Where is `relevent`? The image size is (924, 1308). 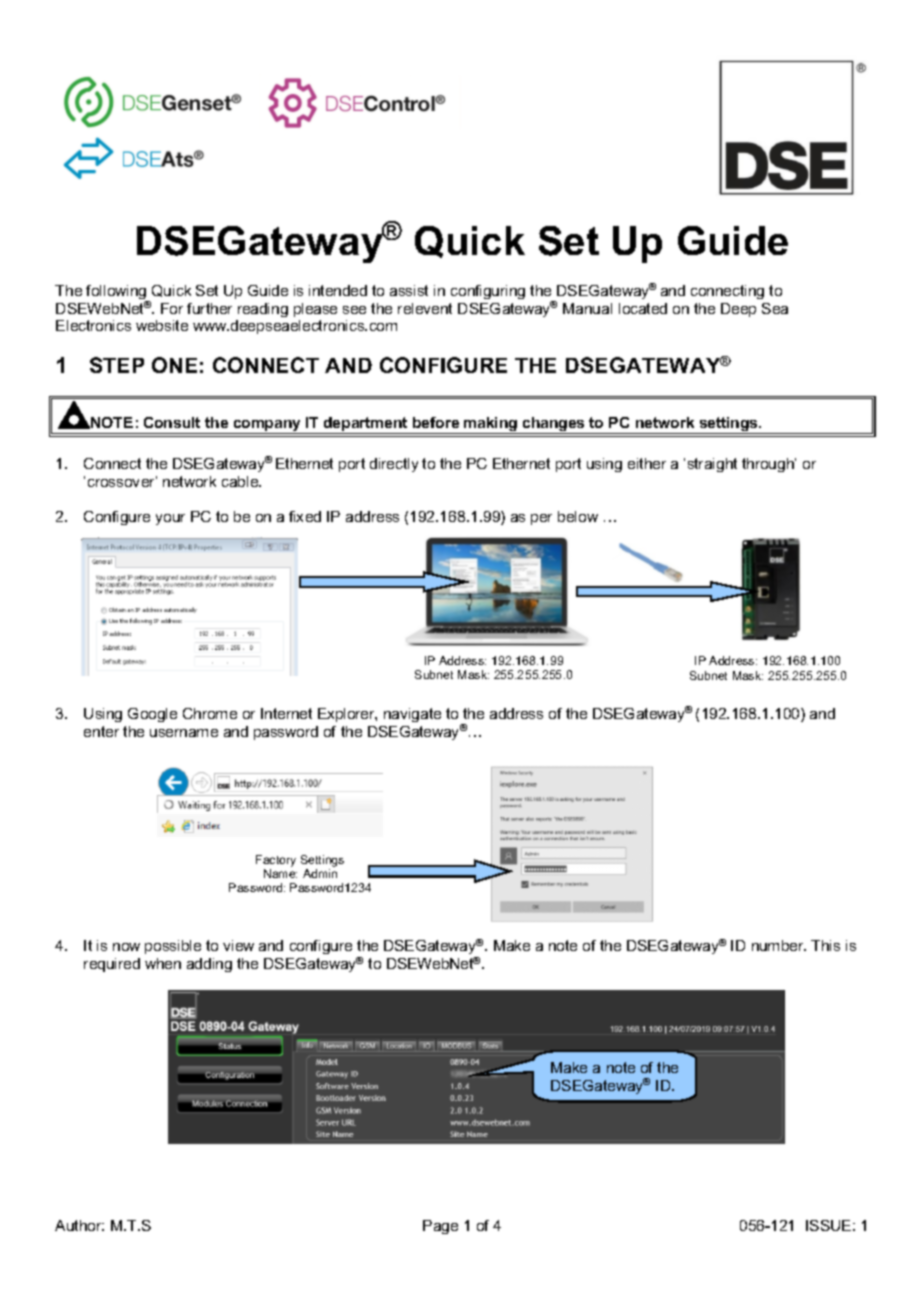 relevent is located at coordinates (425, 308).
